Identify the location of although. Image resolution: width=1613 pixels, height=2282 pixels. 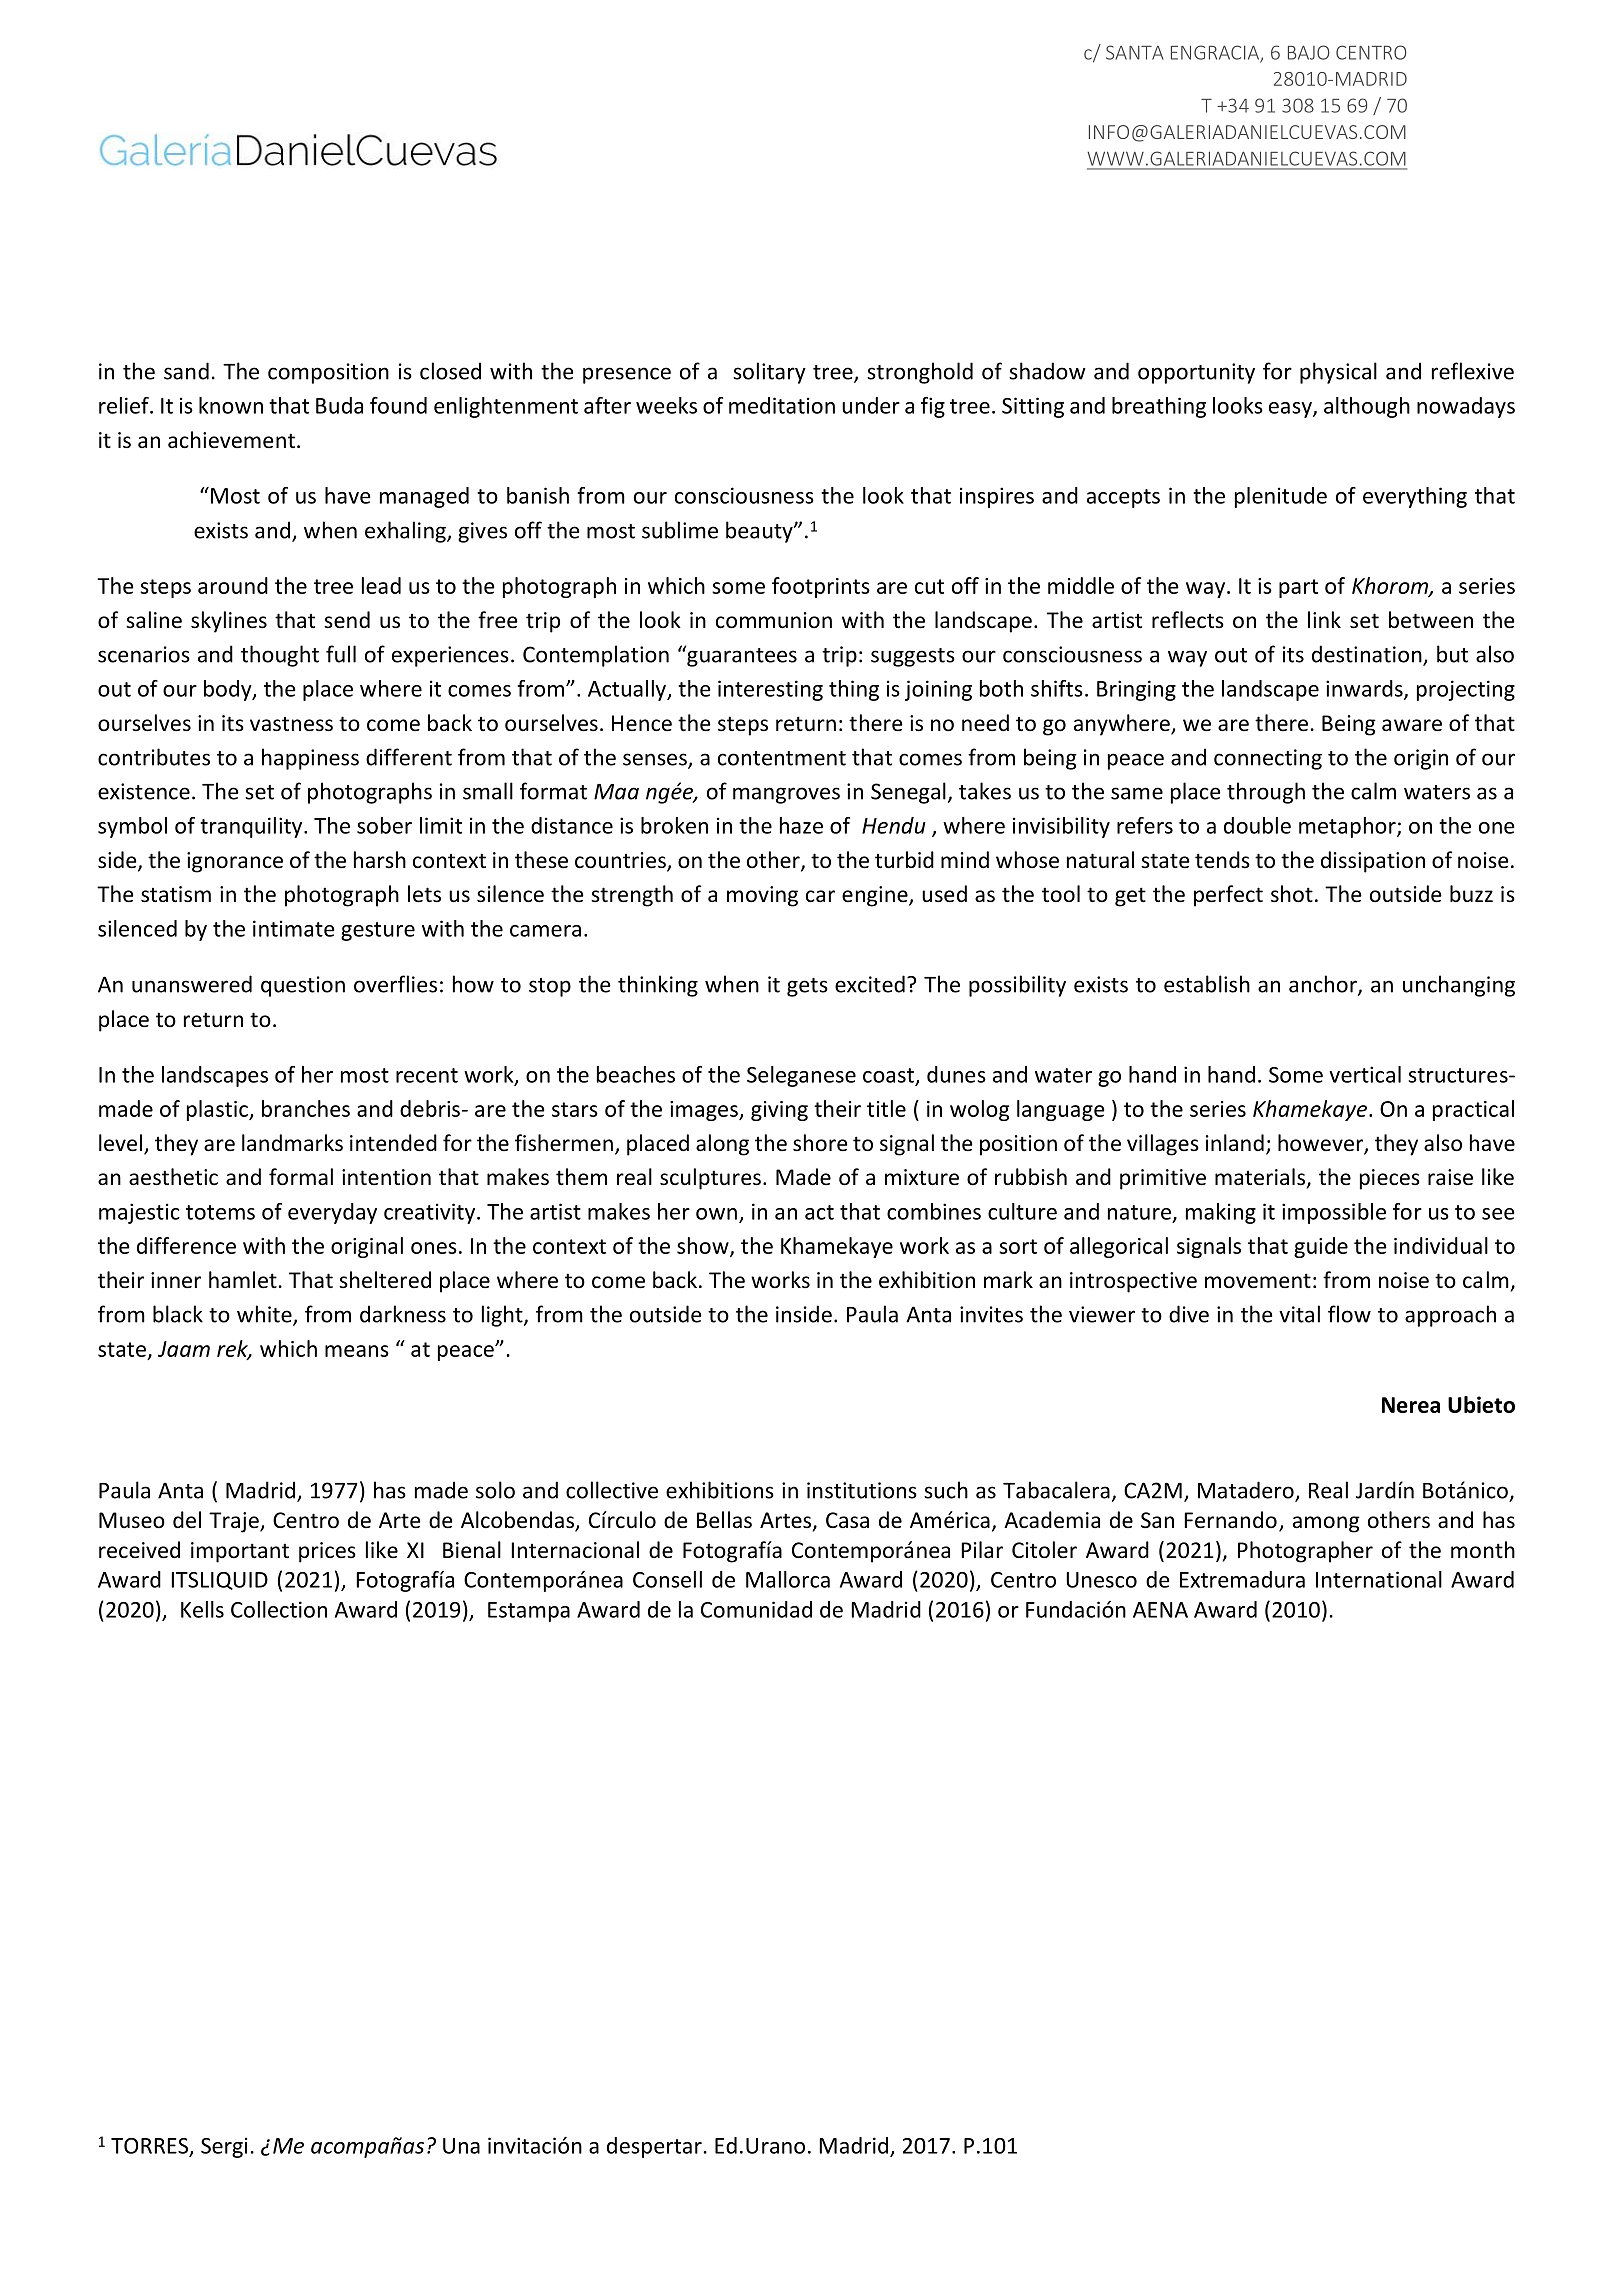
(1367, 407).
